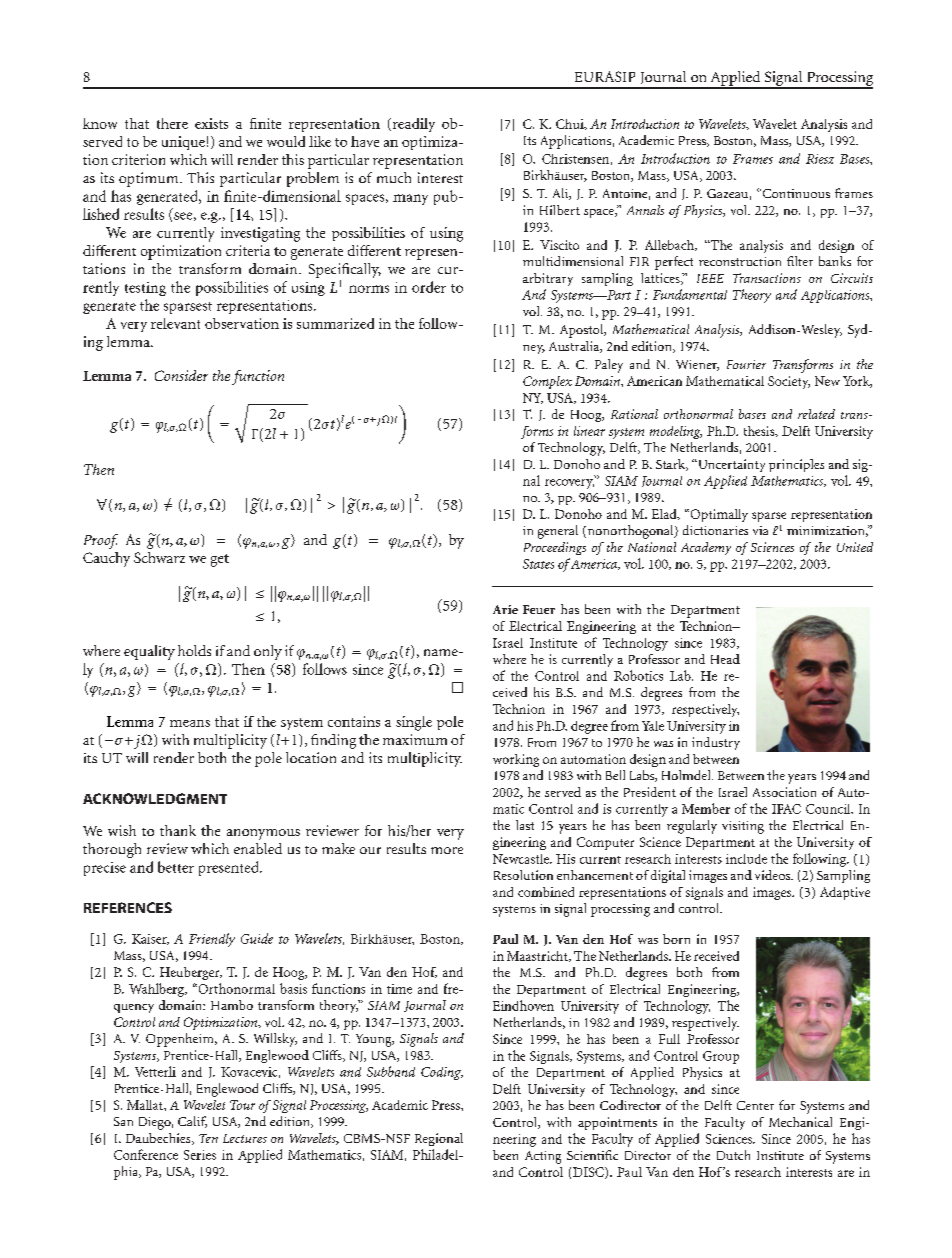 The height and width of the screenshot is (1258, 952). Describe the element at coordinates (716, 743) in the screenshot. I see `industry` at that location.
